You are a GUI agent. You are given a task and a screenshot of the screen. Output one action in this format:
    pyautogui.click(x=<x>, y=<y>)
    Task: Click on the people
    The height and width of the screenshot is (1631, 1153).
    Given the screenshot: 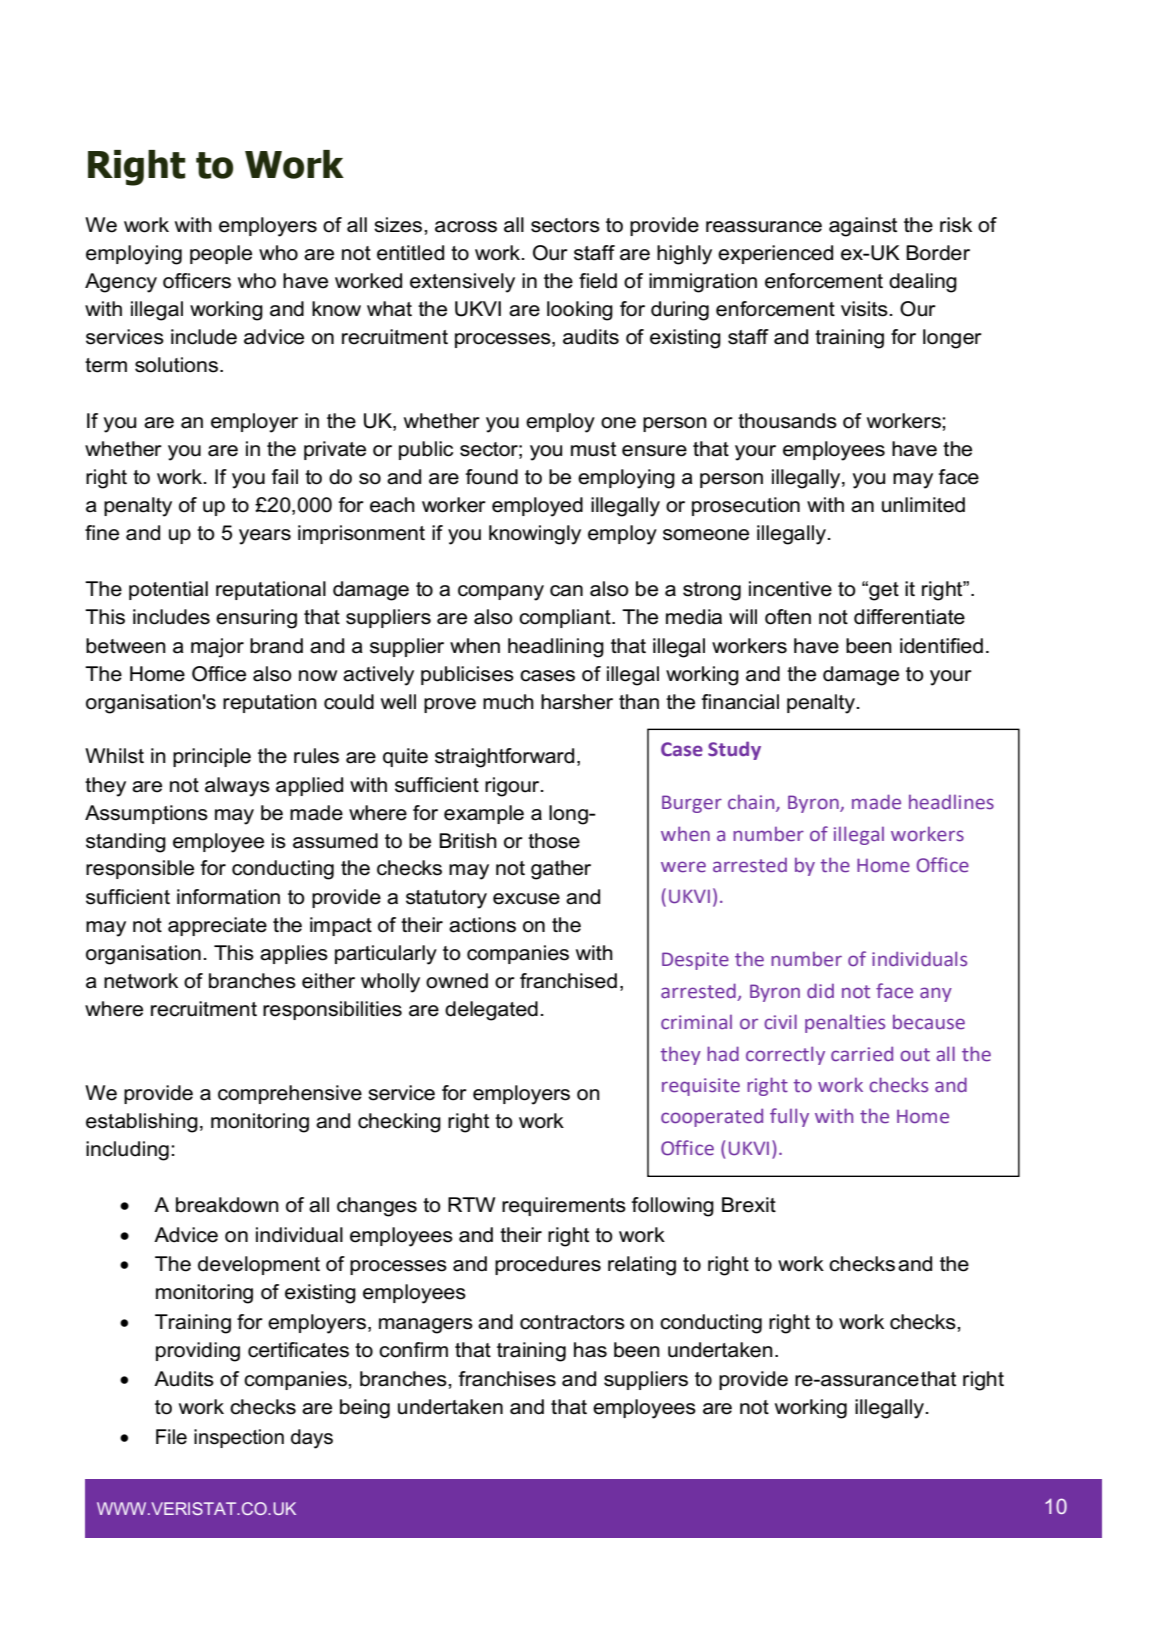 What is the action you would take?
    pyautogui.click(x=221, y=254)
